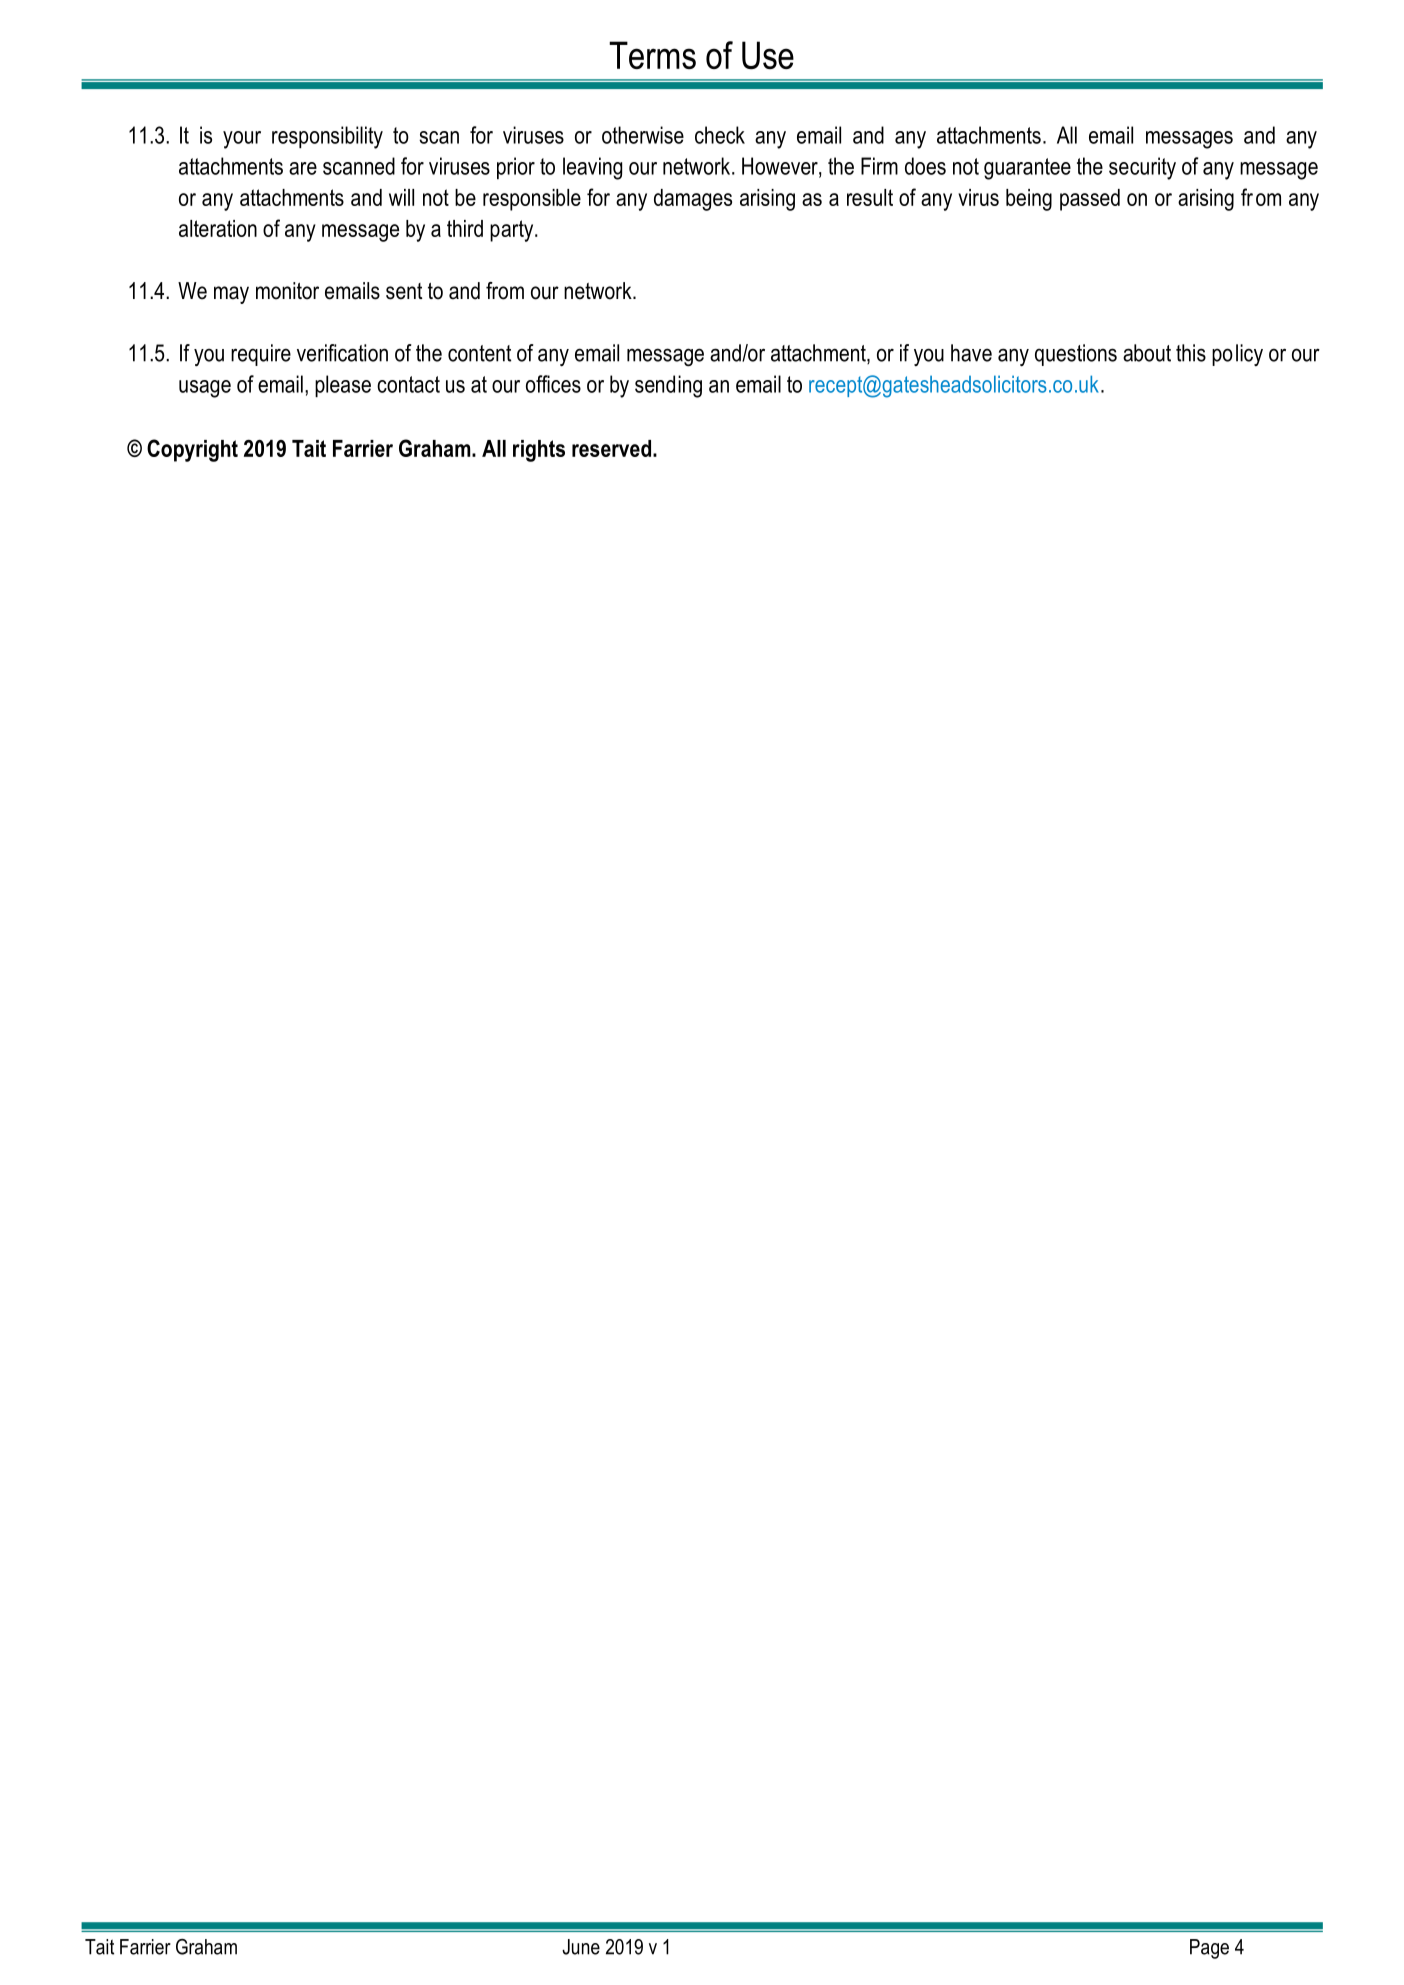  Describe the element at coordinates (1147, 353) in the image. I see `about` at that location.
